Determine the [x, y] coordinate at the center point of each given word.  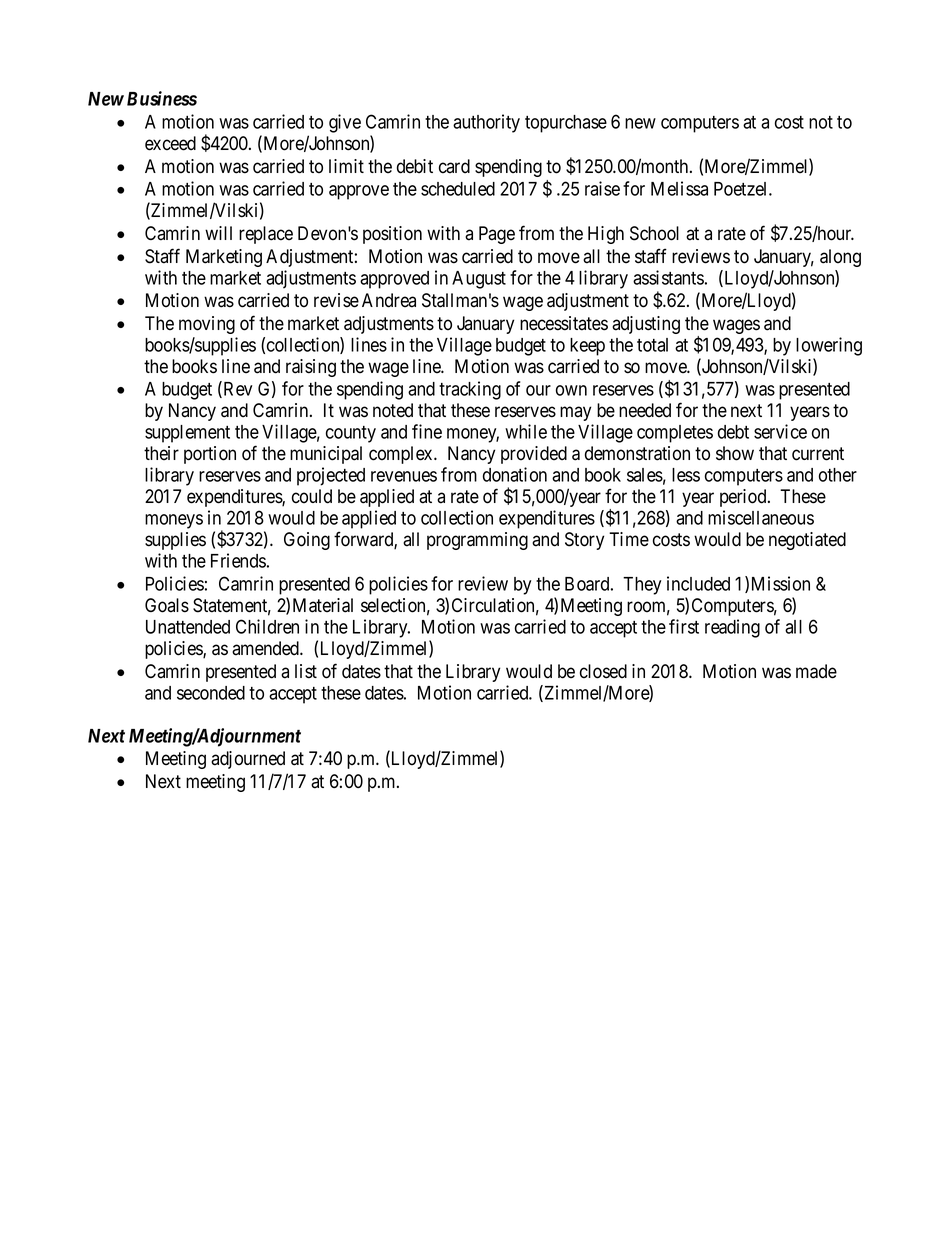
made [816, 671]
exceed [170, 143]
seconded [211, 693]
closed [603, 671]
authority [486, 123]
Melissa [679, 188]
